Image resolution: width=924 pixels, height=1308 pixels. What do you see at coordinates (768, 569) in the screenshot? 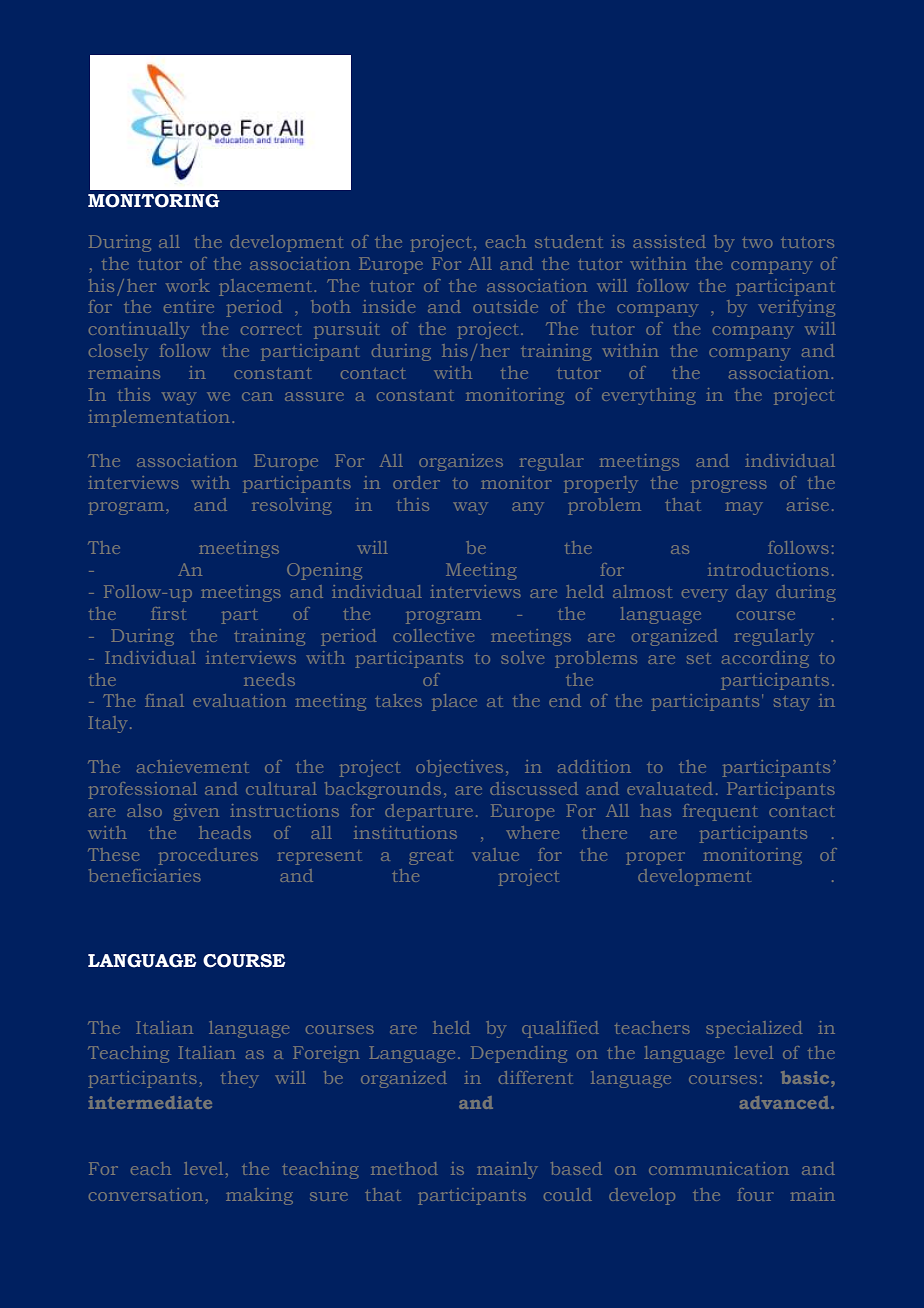
I see `introductions` at bounding box center [768, 569].
